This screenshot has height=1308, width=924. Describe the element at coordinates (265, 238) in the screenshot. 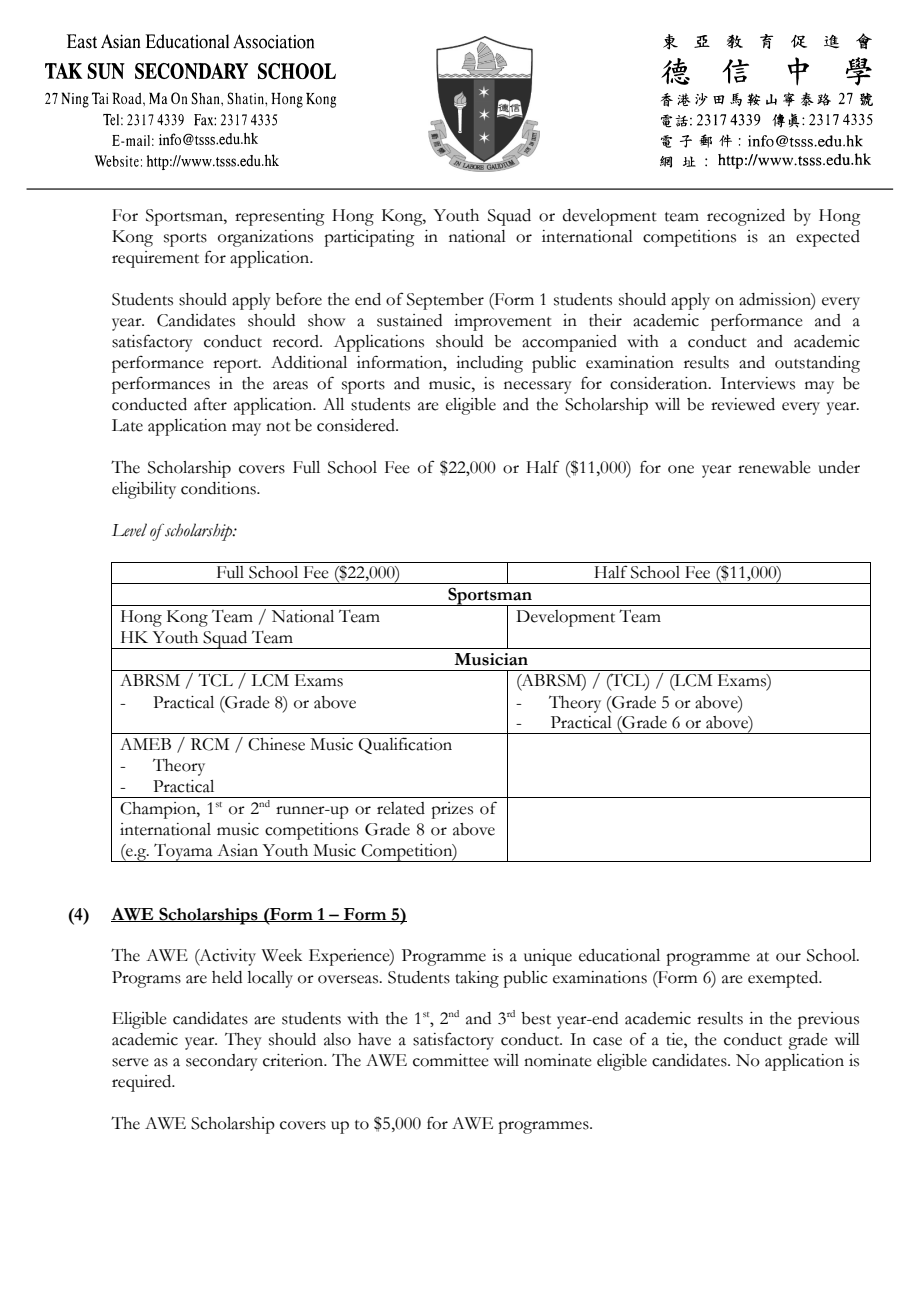

I see `organizations` at that location.
